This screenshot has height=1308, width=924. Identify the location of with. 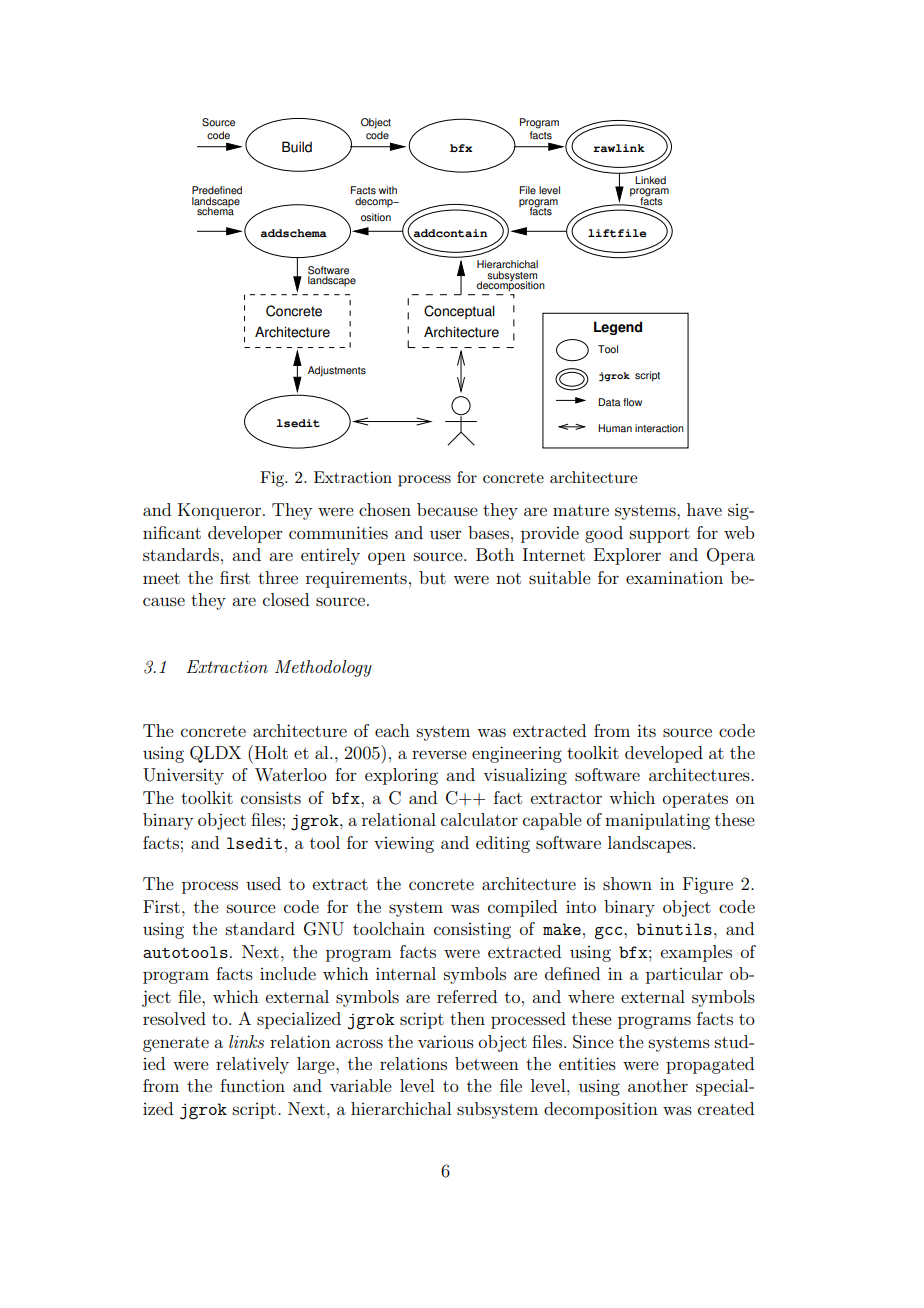
(388, 190).
